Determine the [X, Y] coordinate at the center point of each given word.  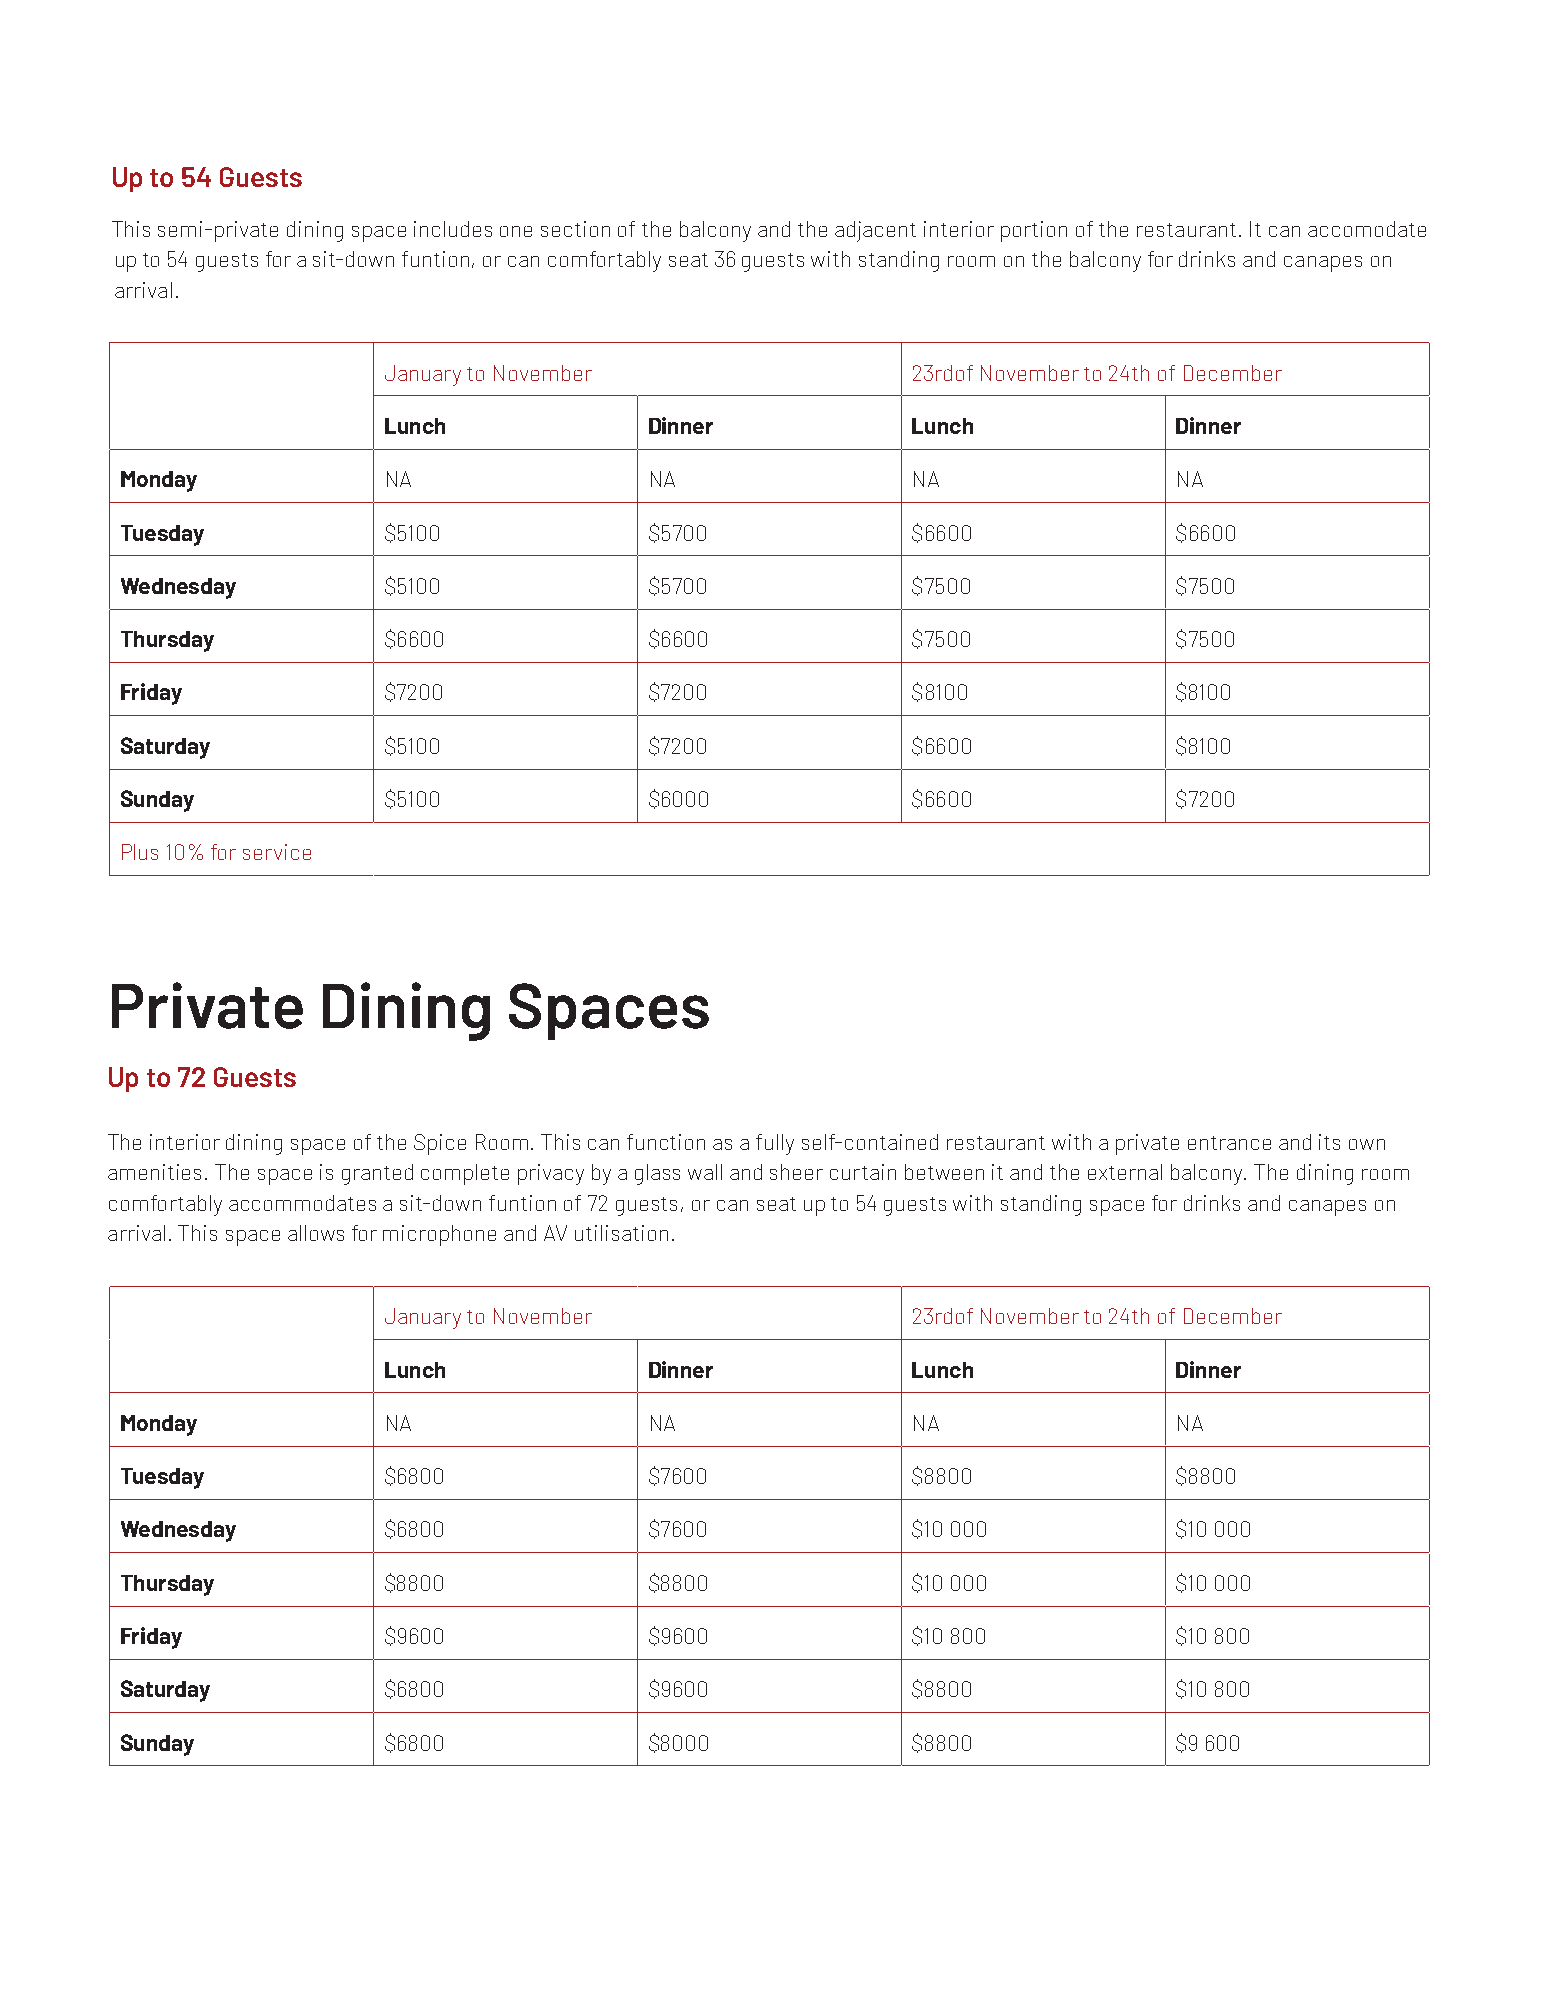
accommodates [302, 1203]
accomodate [1367, 229]
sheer [796, 1172]
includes [453, 229]
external [1125, 1172]
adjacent [875, 231]
